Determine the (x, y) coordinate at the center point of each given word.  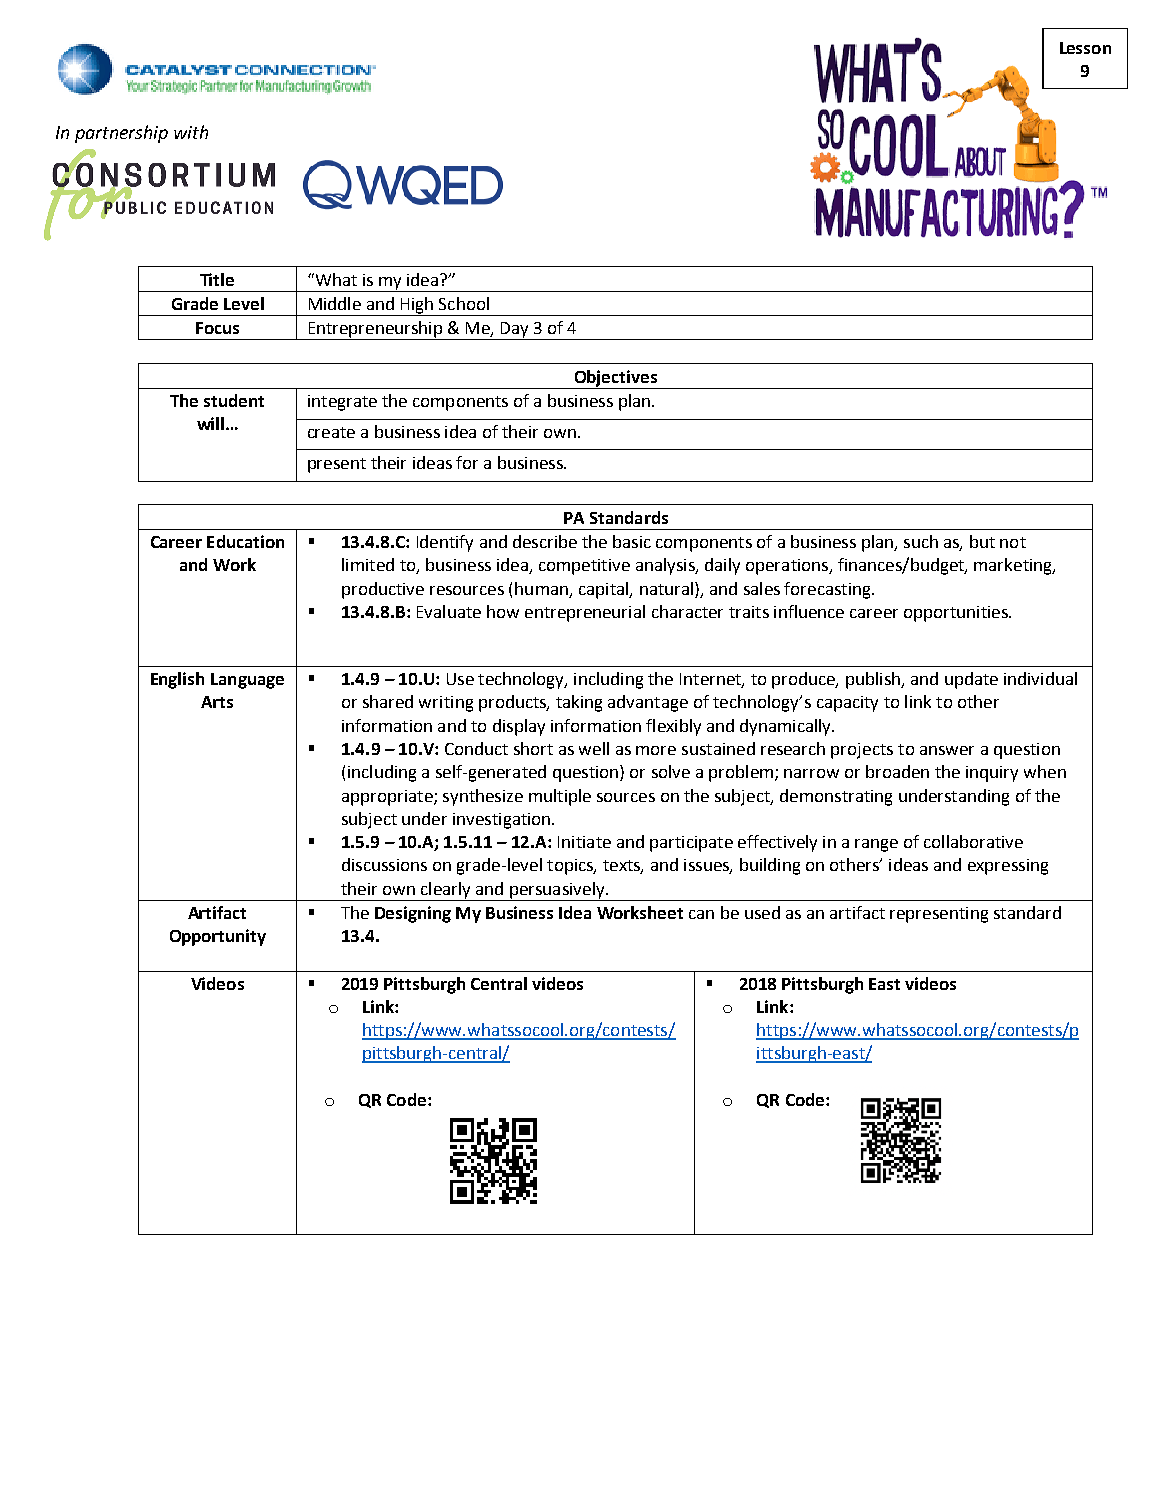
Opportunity (218, 937)
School (464, 303)
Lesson (1085, 48)
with (191, 132)
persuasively (557, 891)
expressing (1008, 867)
